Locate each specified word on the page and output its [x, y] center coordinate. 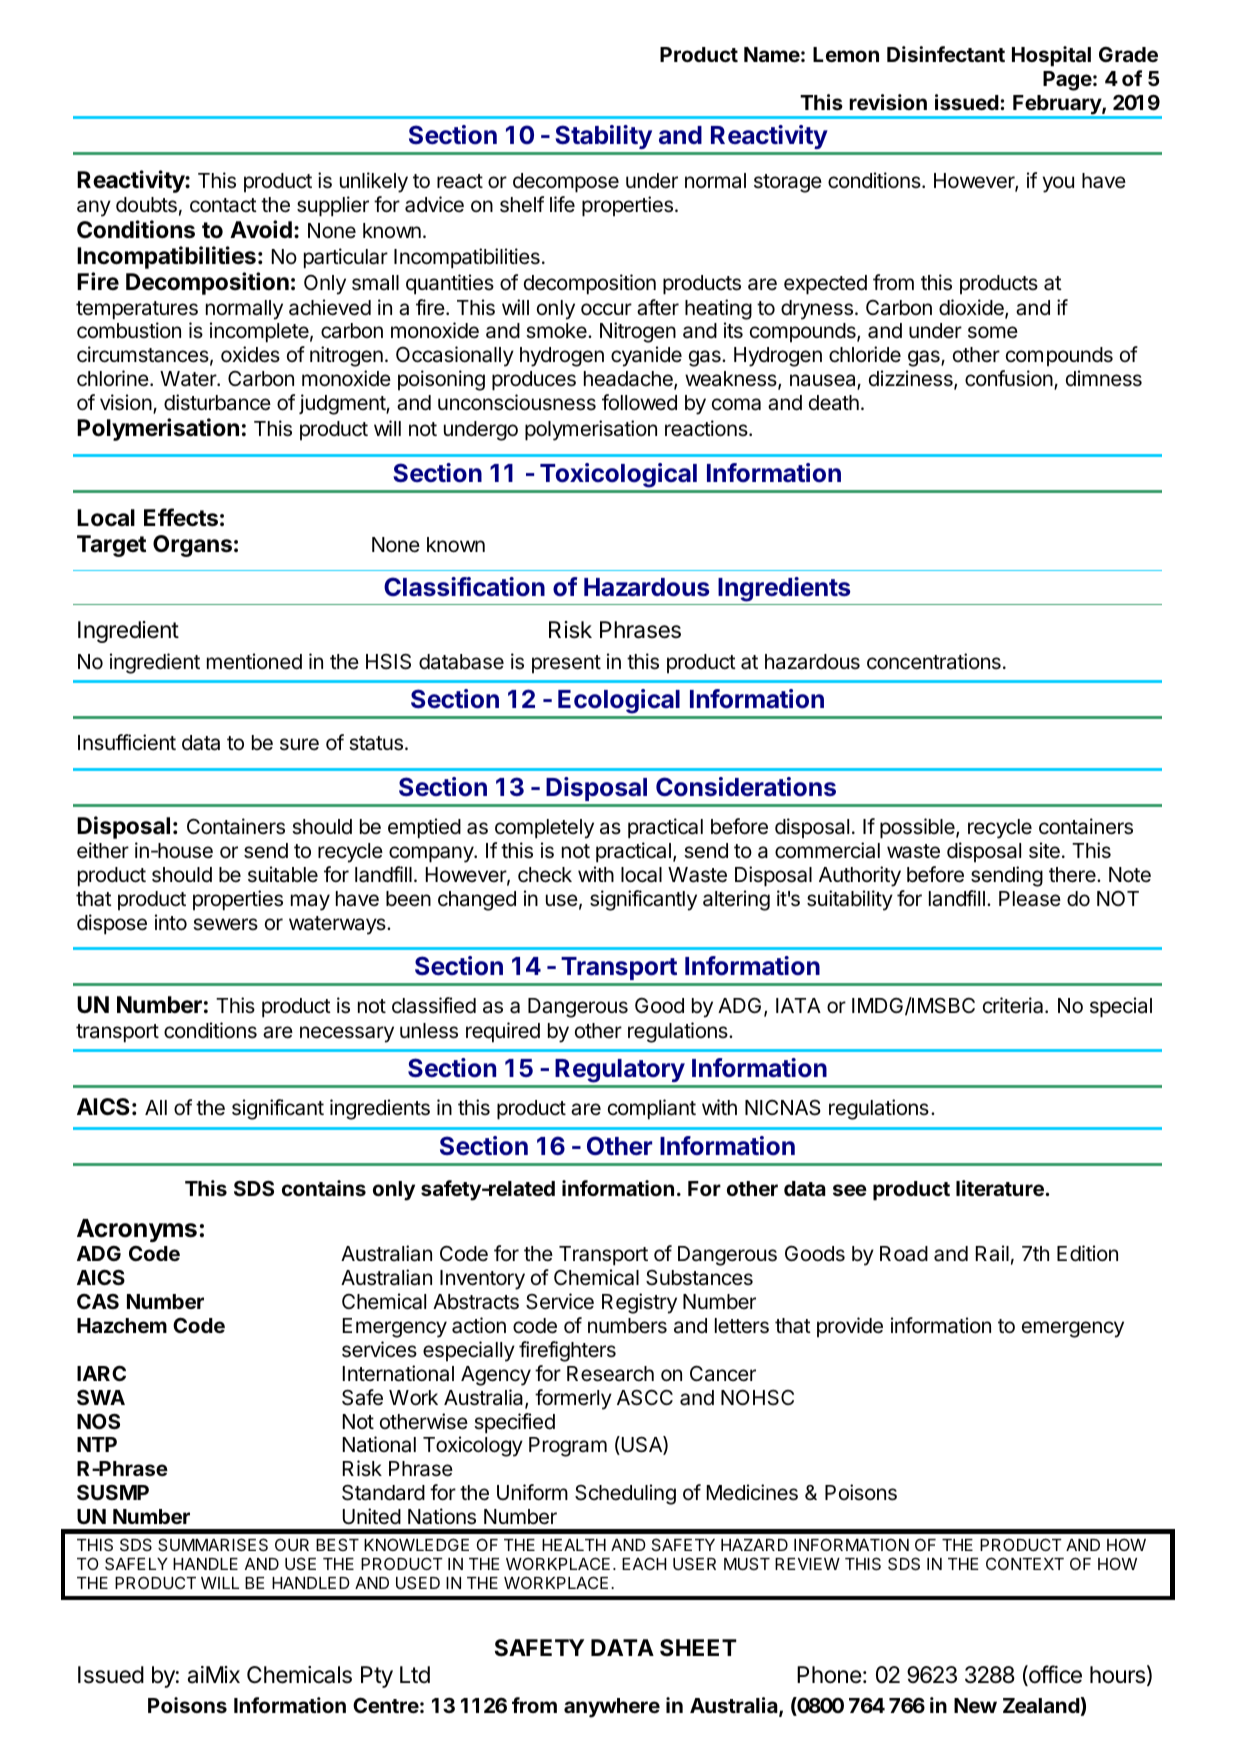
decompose [566, 183]
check [545, 875]
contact [223, 205]
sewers [225, 924]
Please [1030, 899]
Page [1067, 81]
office [1054, 1675]
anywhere [612, 1708]
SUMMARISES [213, 1544]
